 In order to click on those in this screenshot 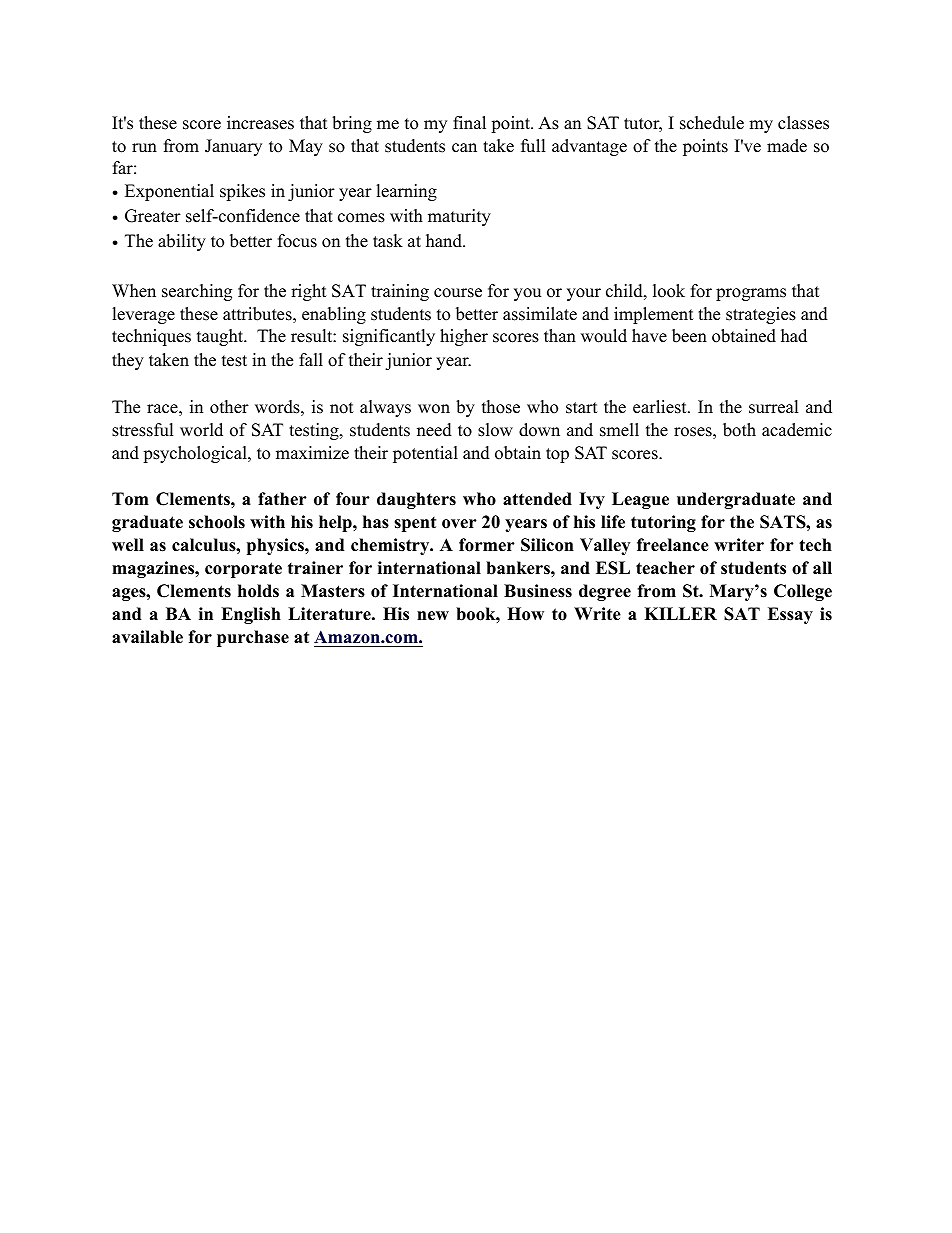, I will do `click(501, 407)`.
